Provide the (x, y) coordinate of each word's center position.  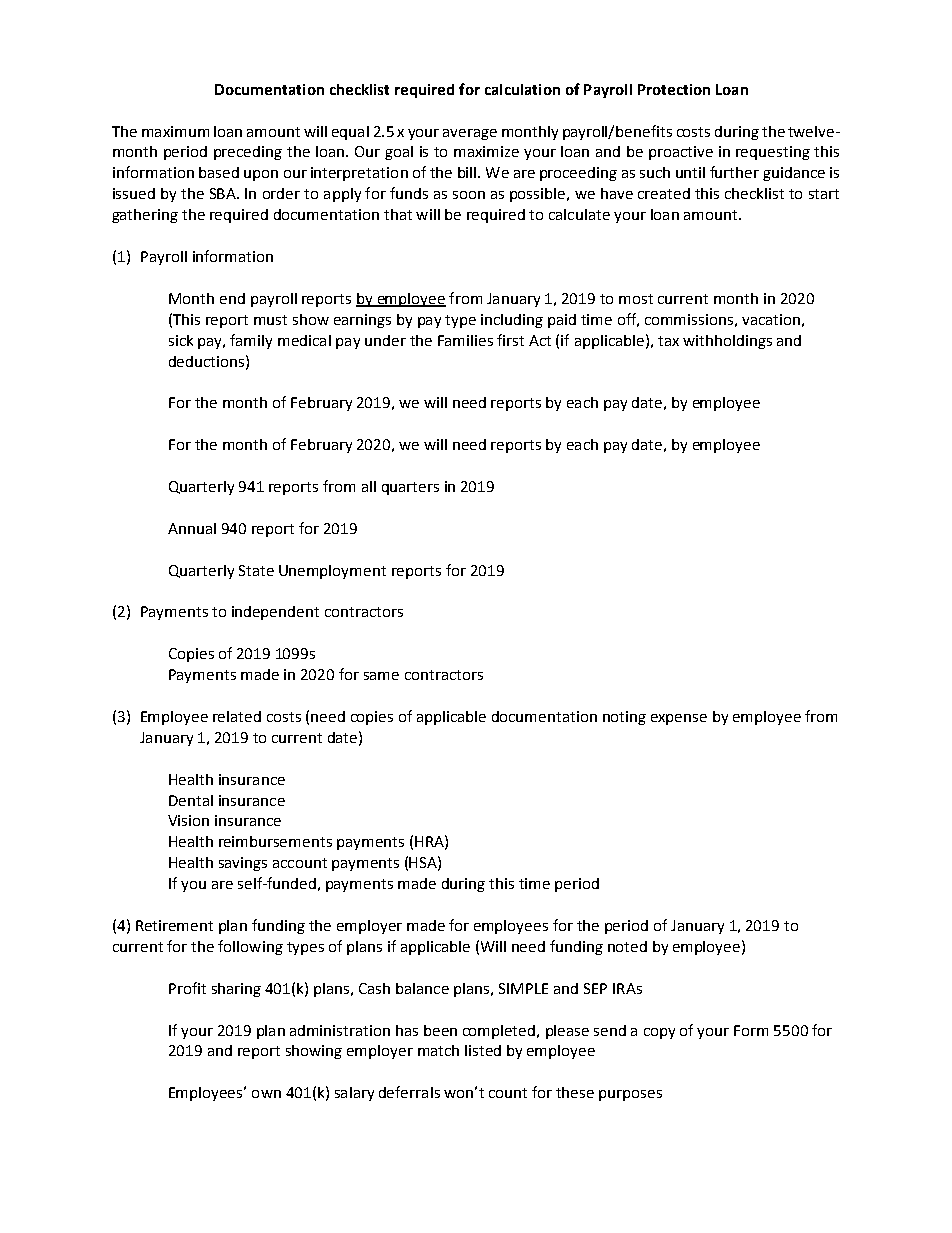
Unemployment (332, 572)
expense (679, 719)
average (470, 134)
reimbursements (275, 841)
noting (624, 718)
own (266, 1094)
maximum (175, 131)
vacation (771, 319)
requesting (773, 153)
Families (465, 340)
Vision (188, 820)
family (251, 341)
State (256, 570)
